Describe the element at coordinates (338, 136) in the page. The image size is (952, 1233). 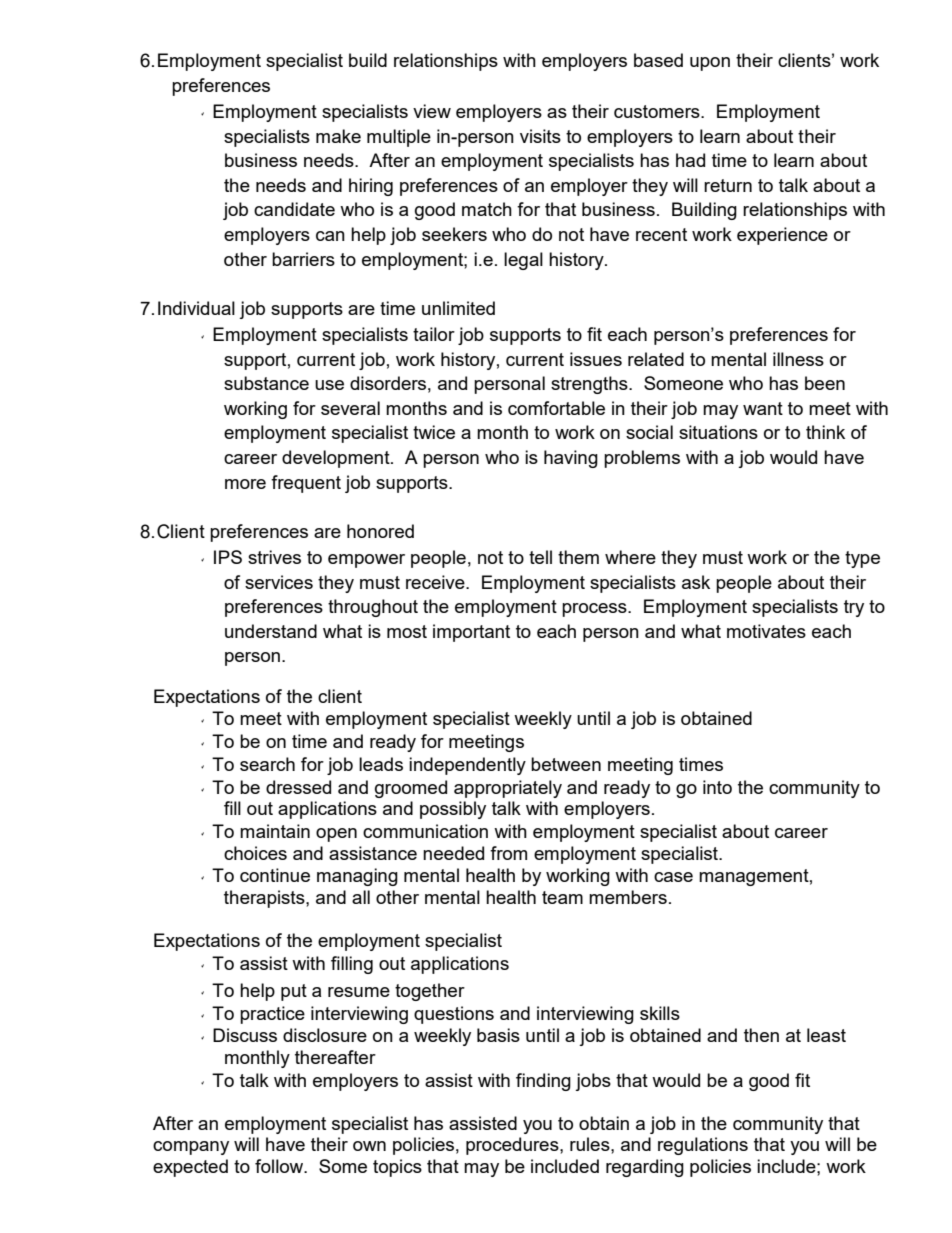
I see `make` at that location.
